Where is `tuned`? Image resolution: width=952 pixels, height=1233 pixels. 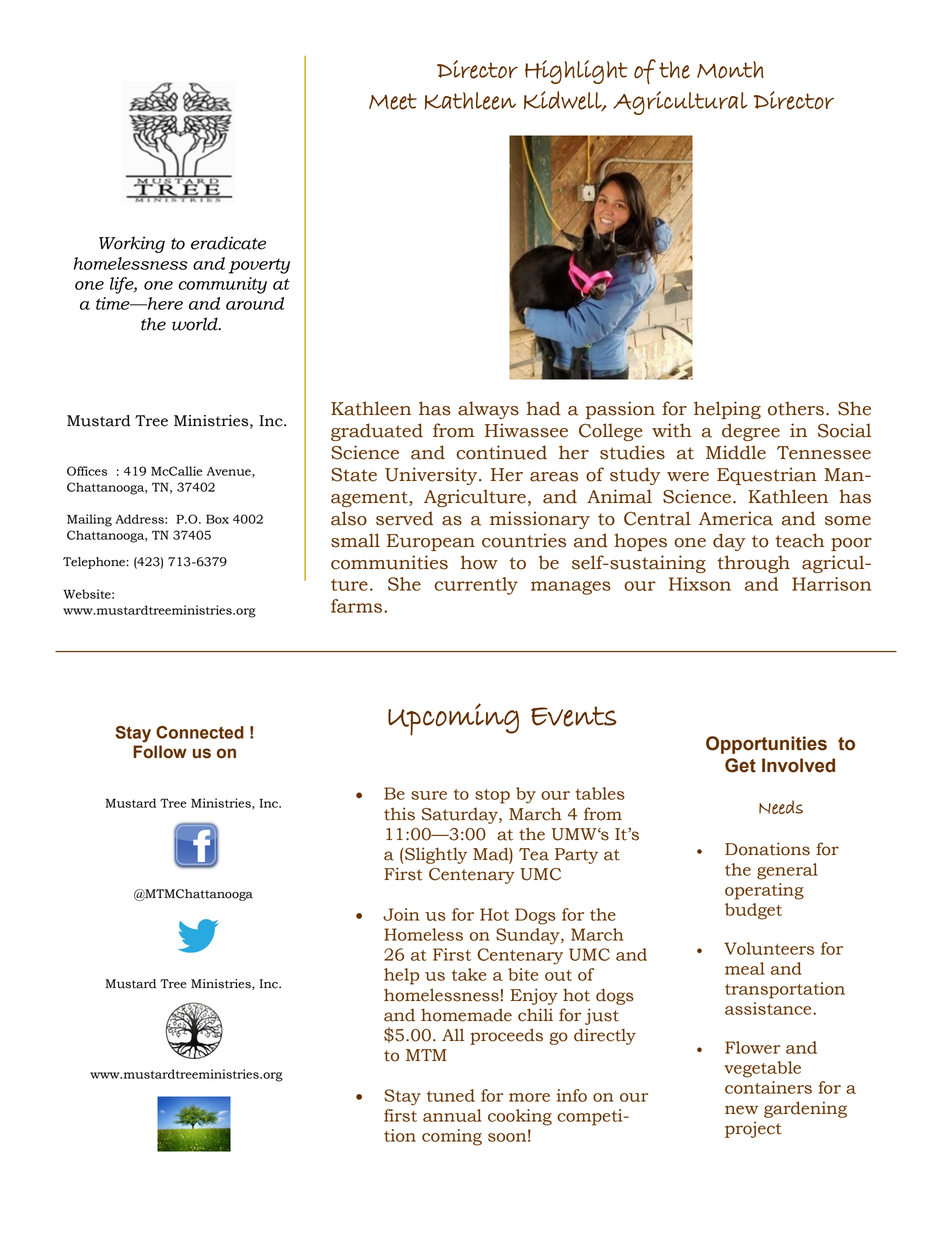
tuned is located at coordinates (451, 1095).
